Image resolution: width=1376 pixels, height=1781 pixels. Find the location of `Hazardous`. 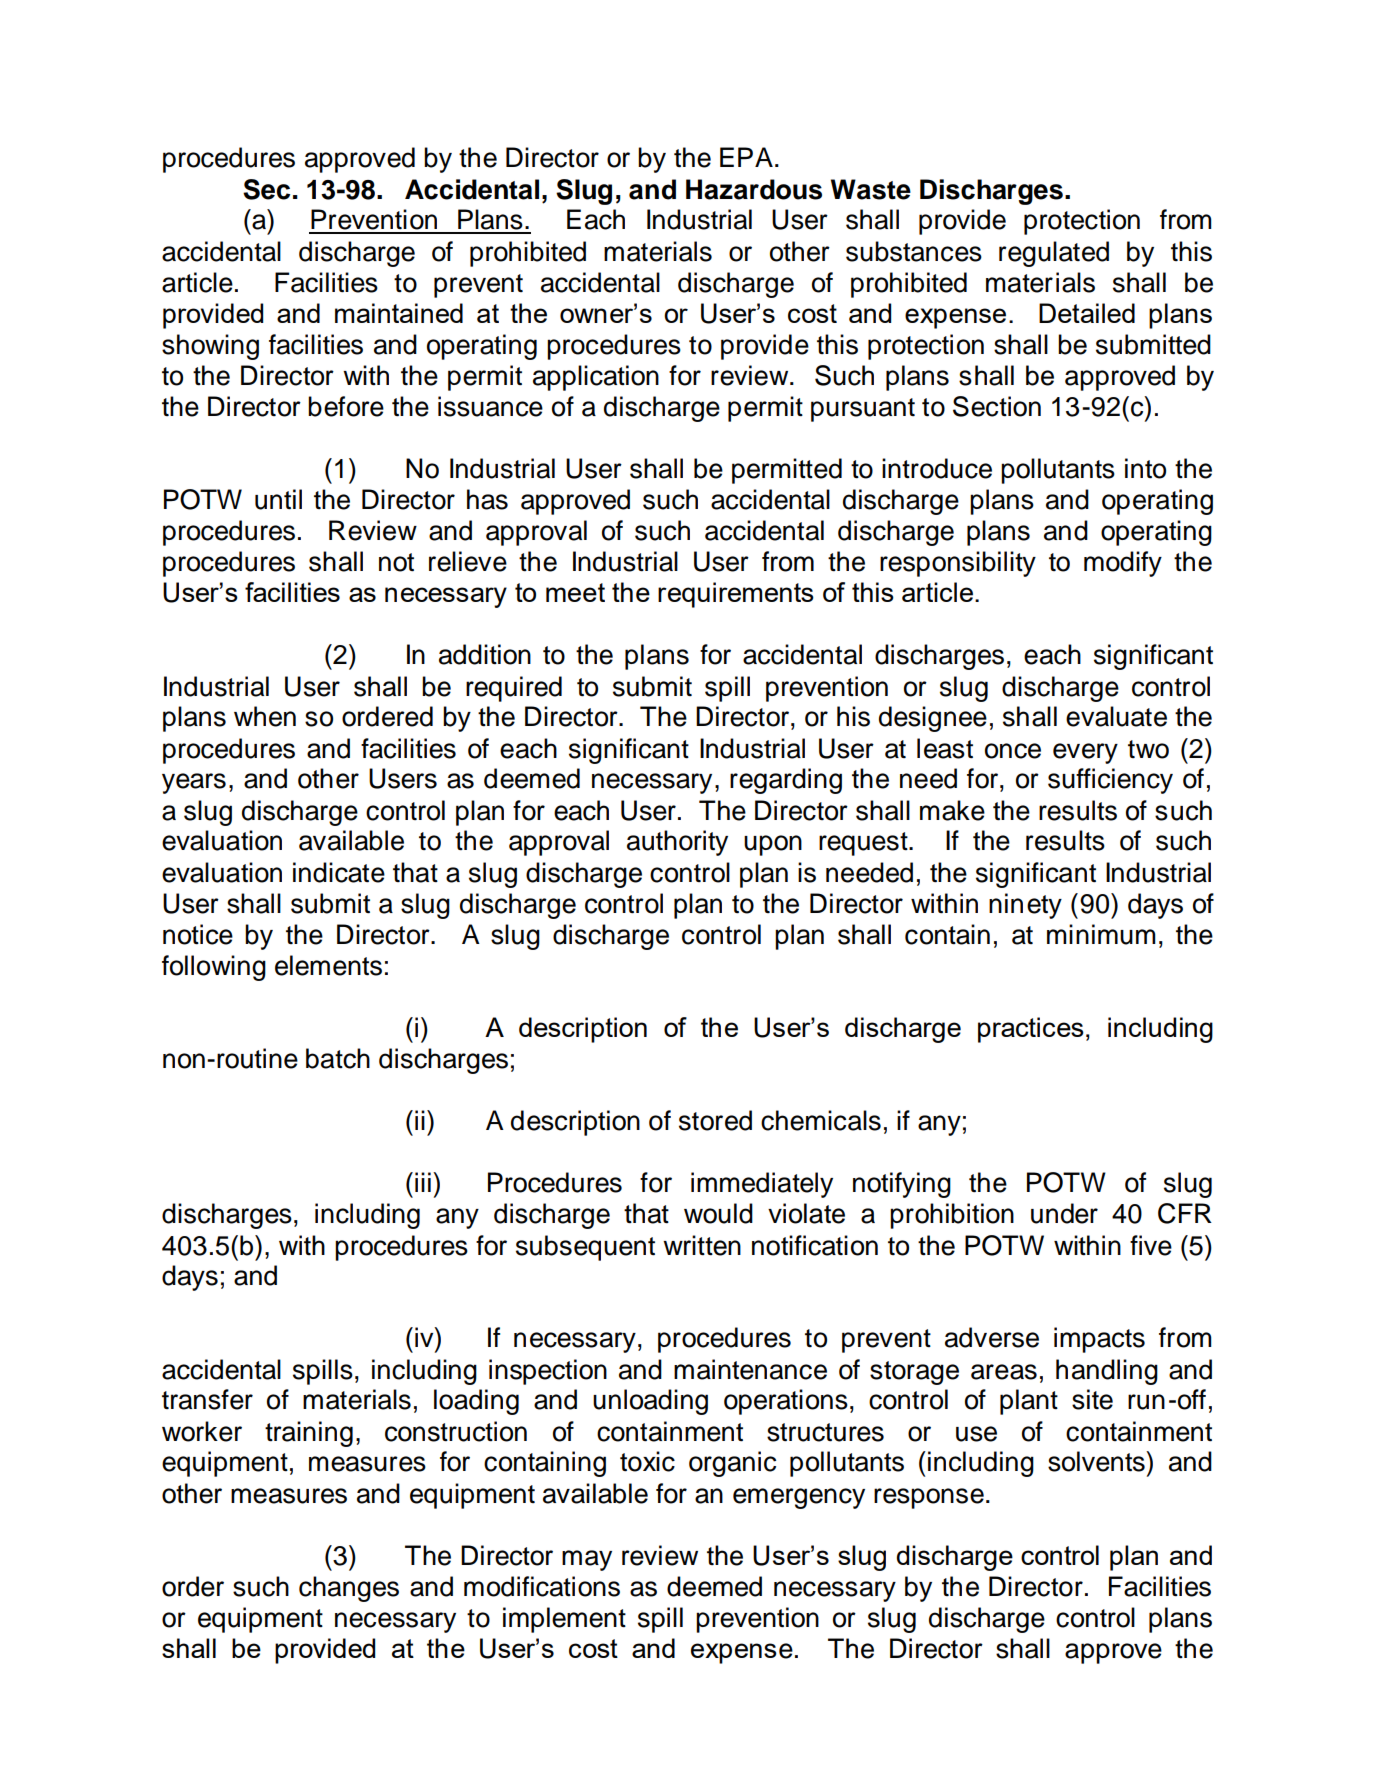

Hazardous is located at coordinates (754, 189).
